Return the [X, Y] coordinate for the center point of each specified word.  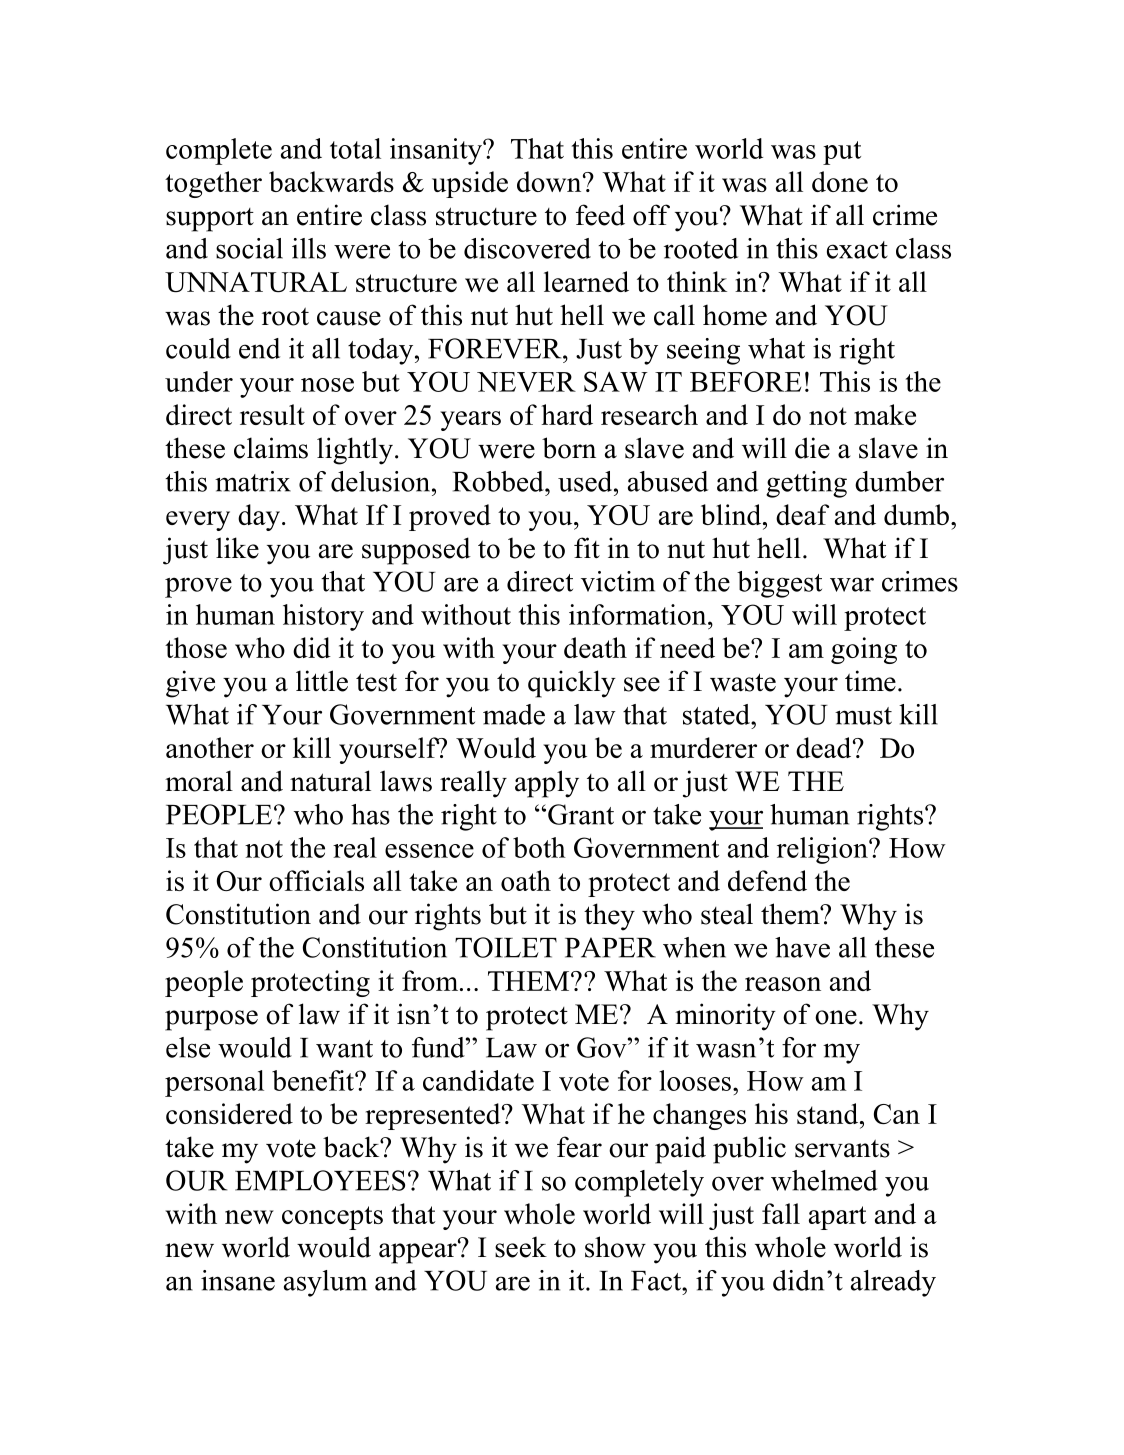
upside [470, 184]
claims [271, 448]
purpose [211, 1020]
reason [783, 984]
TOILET [506, 947]
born [569, 448]
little [322, 681]
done [840, 181]
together [213, 184]
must [863, 716]
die [812, 448]
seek [521, 1247]
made [514, 714]
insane [238, 1280]
